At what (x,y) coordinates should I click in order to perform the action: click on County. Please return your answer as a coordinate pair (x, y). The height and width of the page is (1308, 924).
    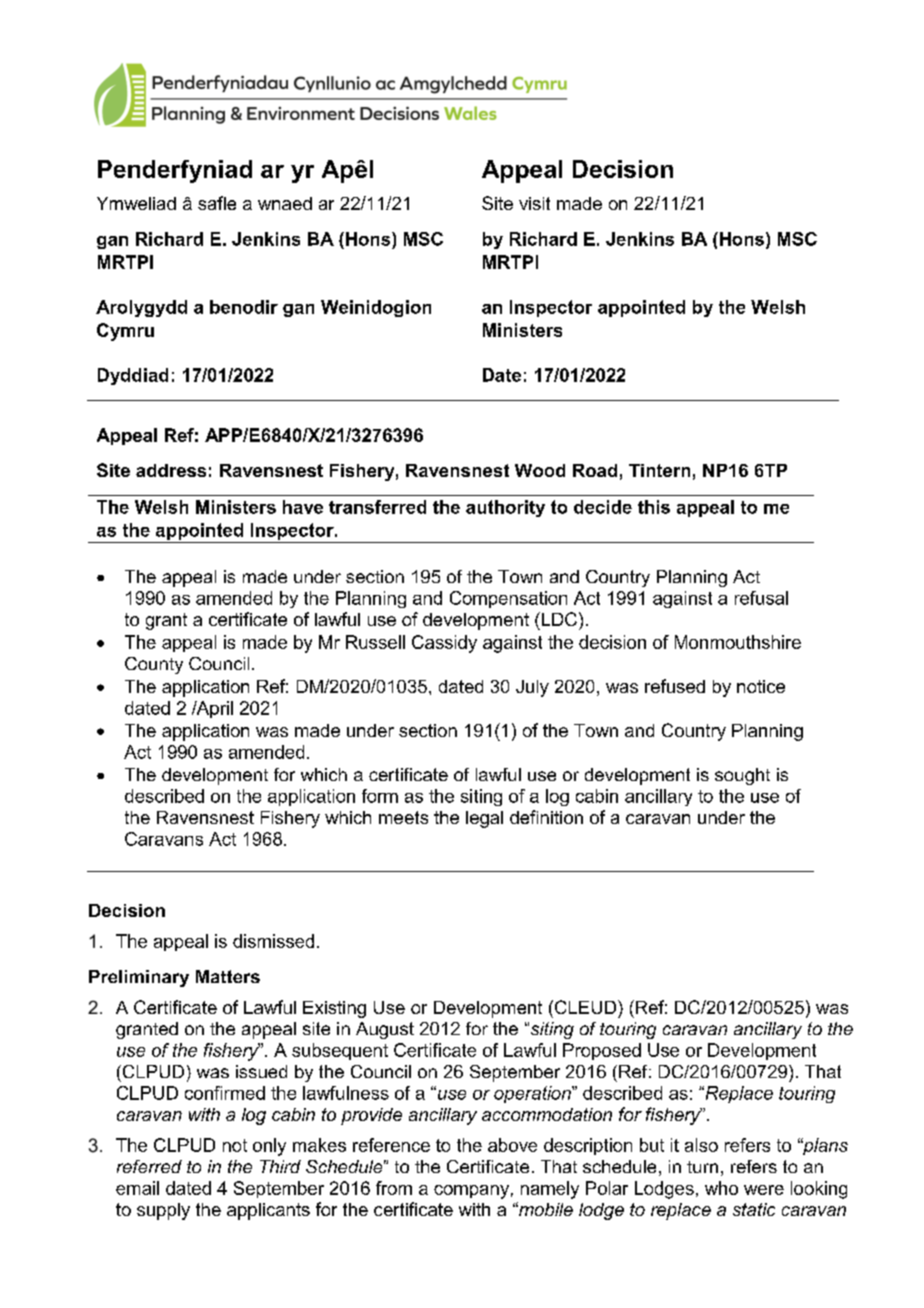
    Looking at the image, I should click on (154, 665).
